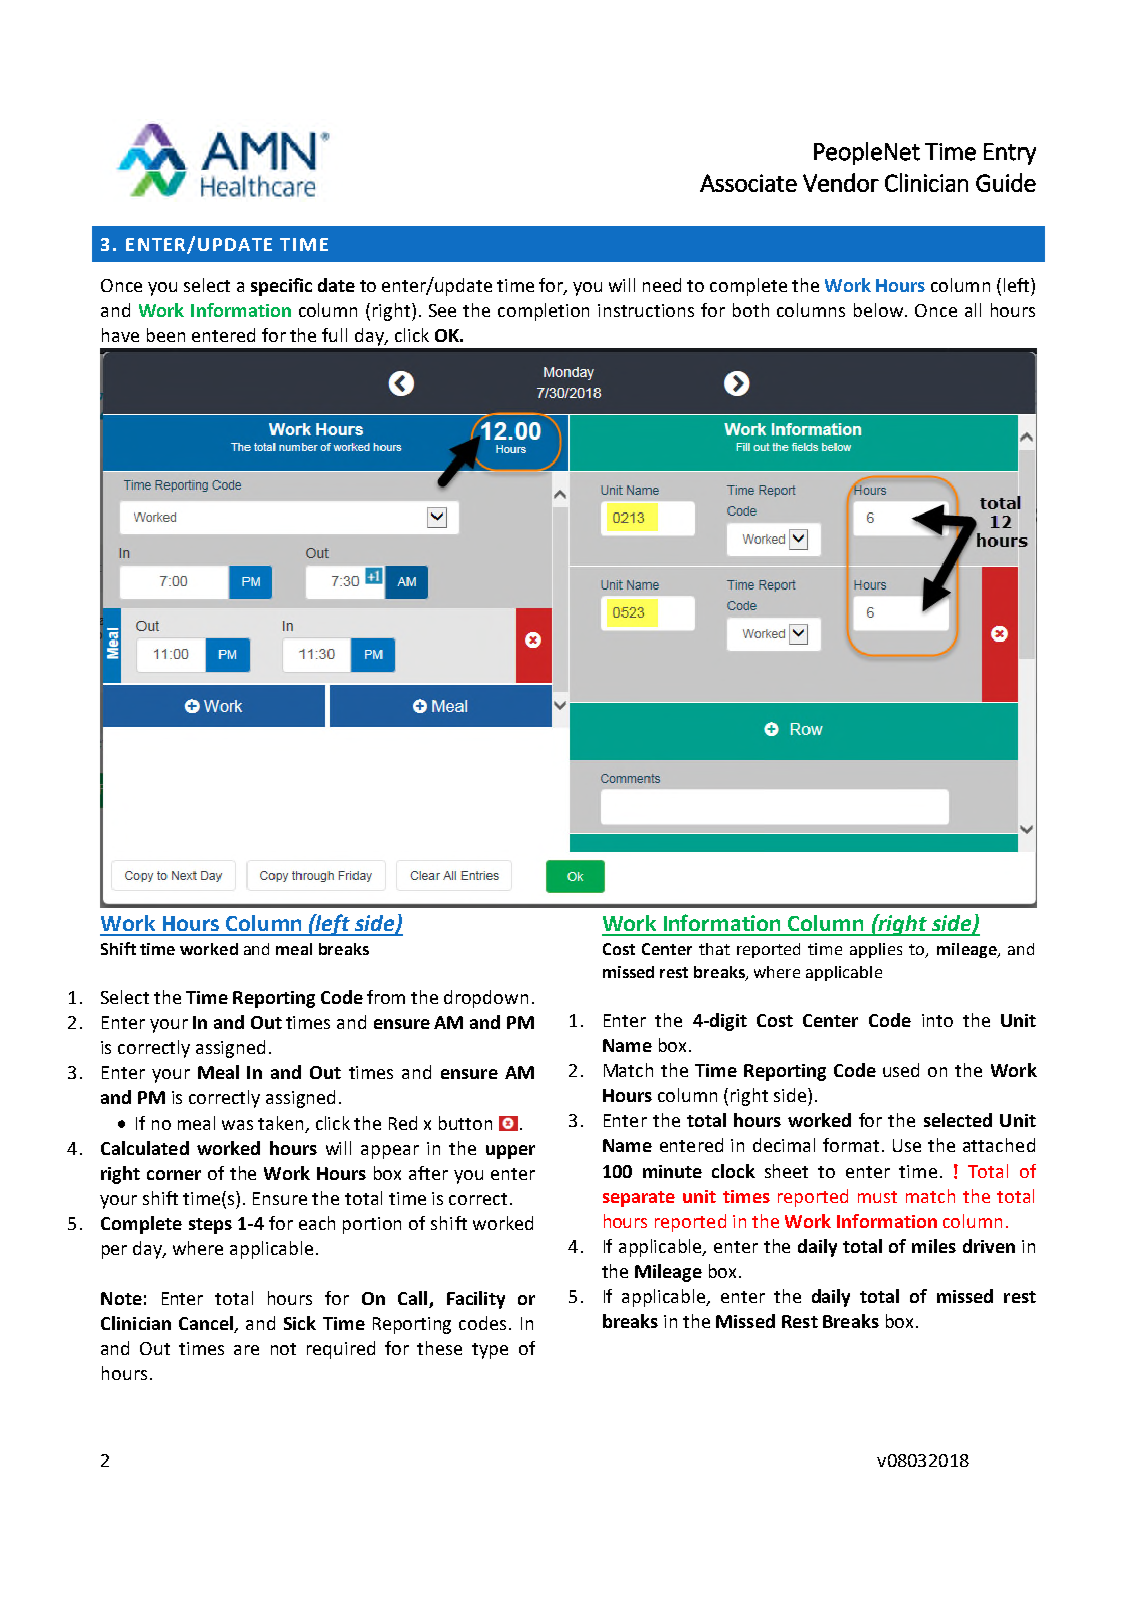 The image size is (1135, 1607). I want to click on below, so click(880, 310).
